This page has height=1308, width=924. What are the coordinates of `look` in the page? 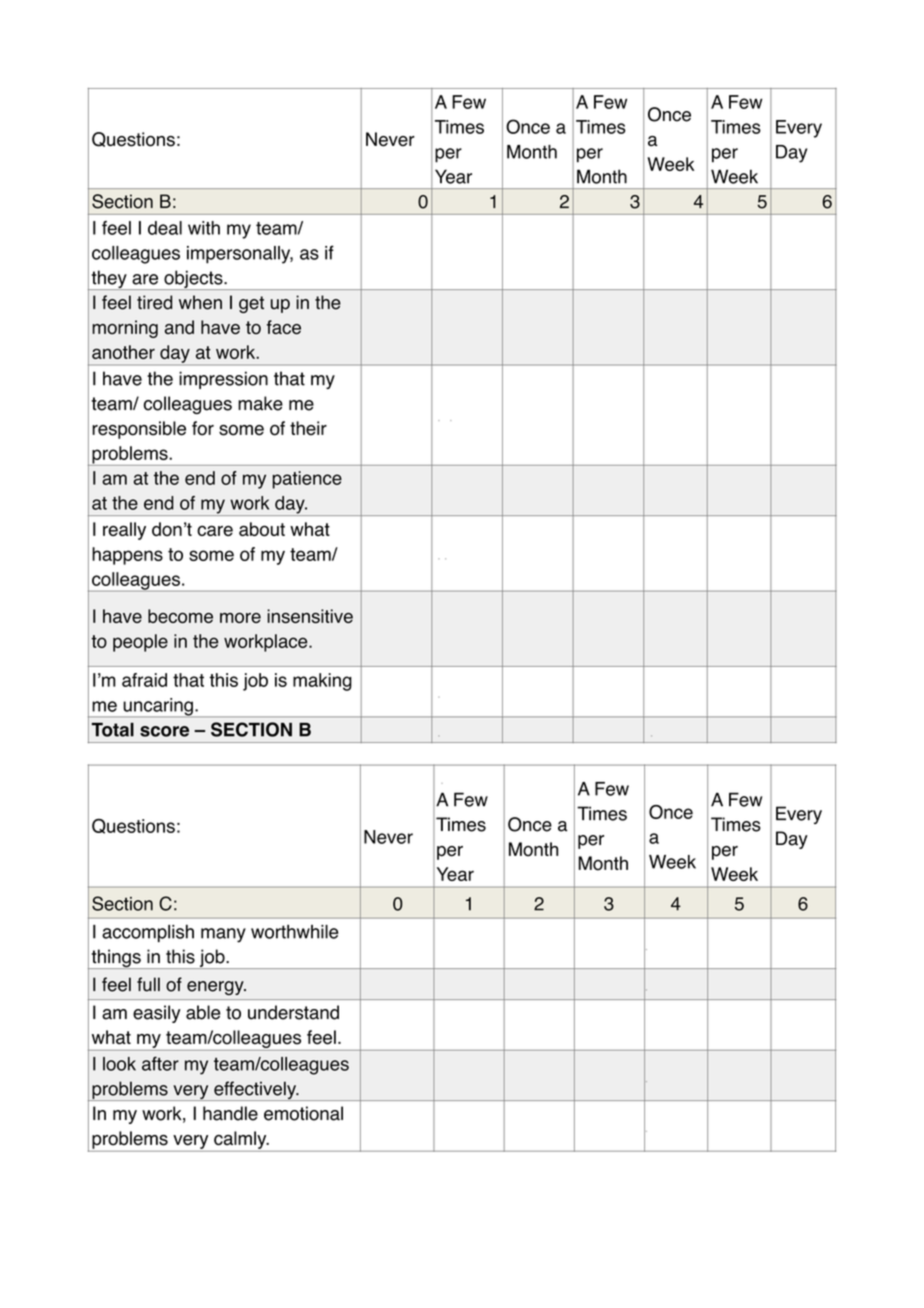 It's located at (119, 1064).
